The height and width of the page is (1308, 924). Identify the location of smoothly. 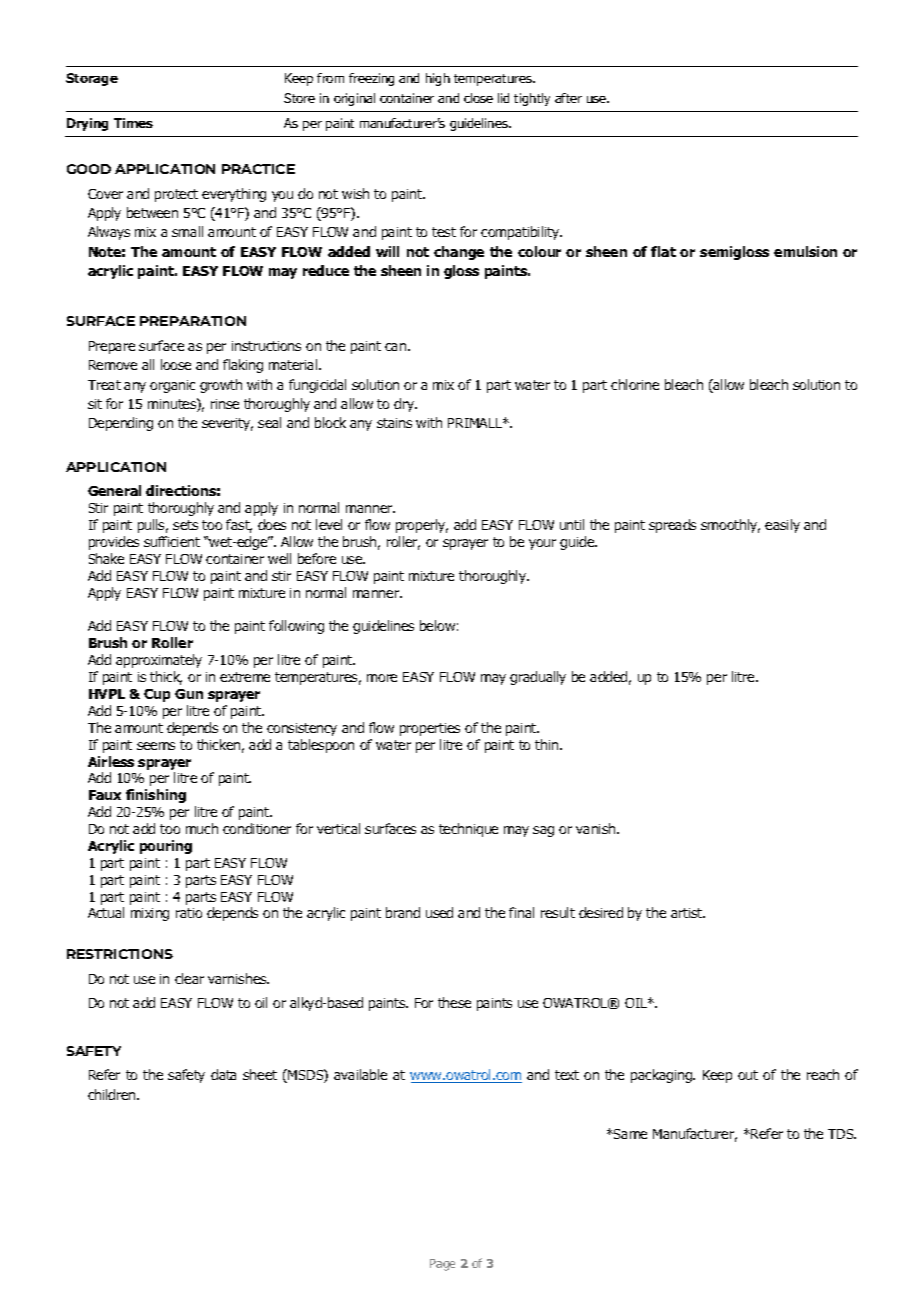
(730, 526).
